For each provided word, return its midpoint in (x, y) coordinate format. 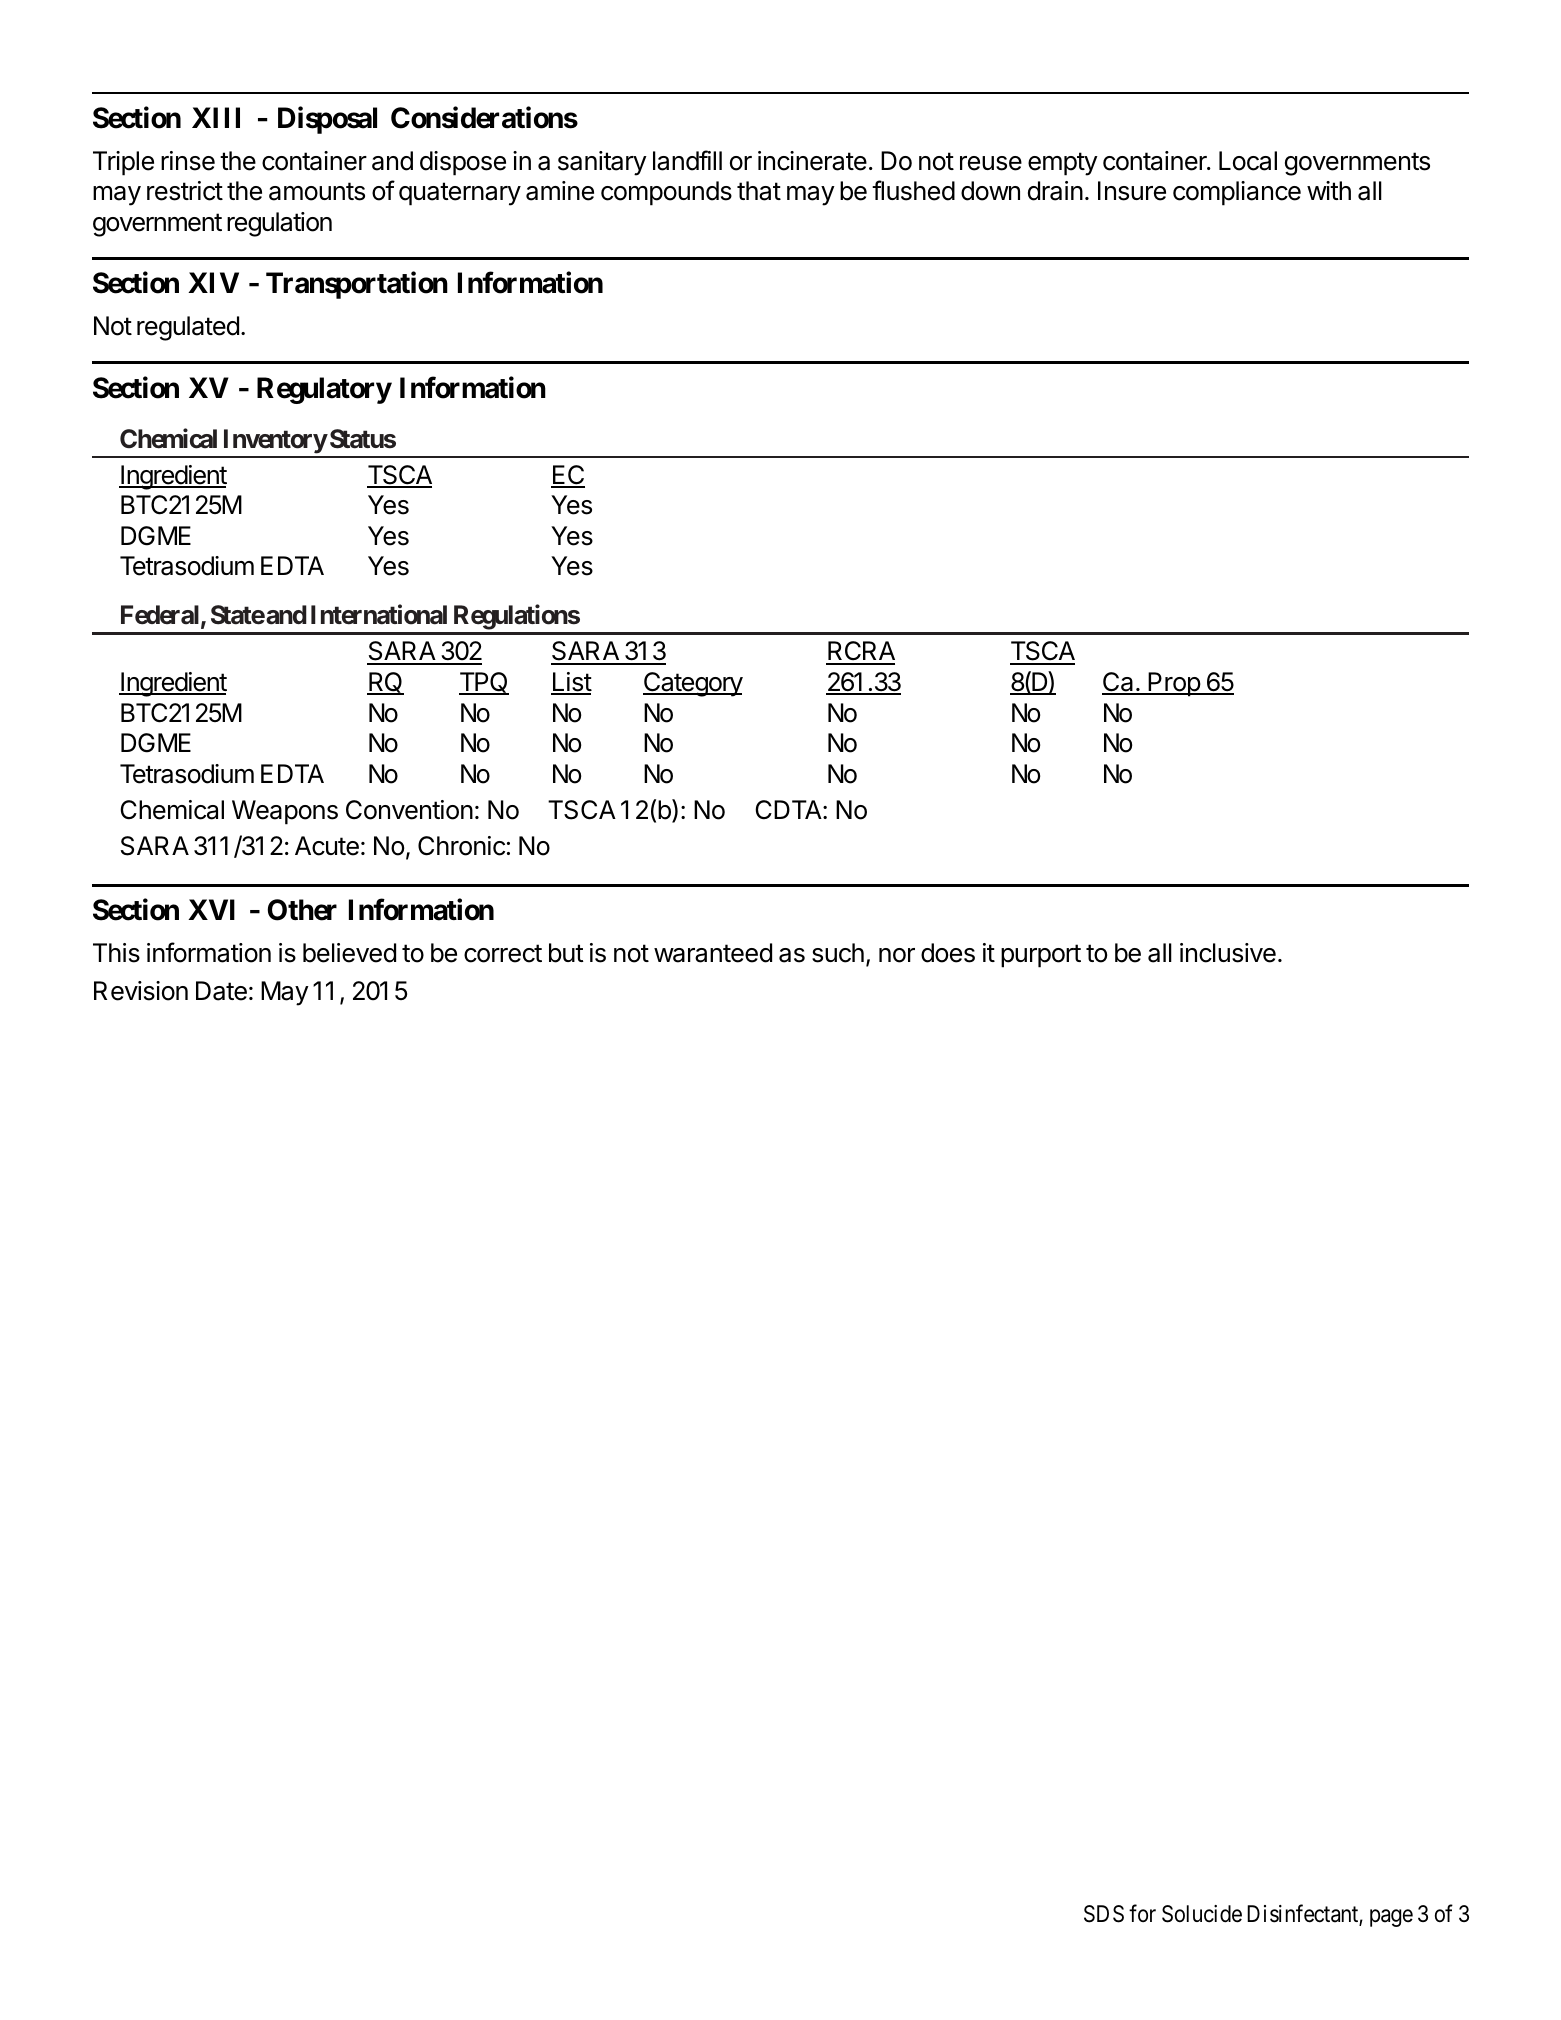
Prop (1174, 684)
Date (221, 991)
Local (1248, 161)
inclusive (1228, 953)
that (759, 191)
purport (1041, 956)
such (838, 953)
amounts (317, 191)
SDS (1104, 1914)
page (1391, 1918)
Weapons (285, 812)
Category (693, 684)
